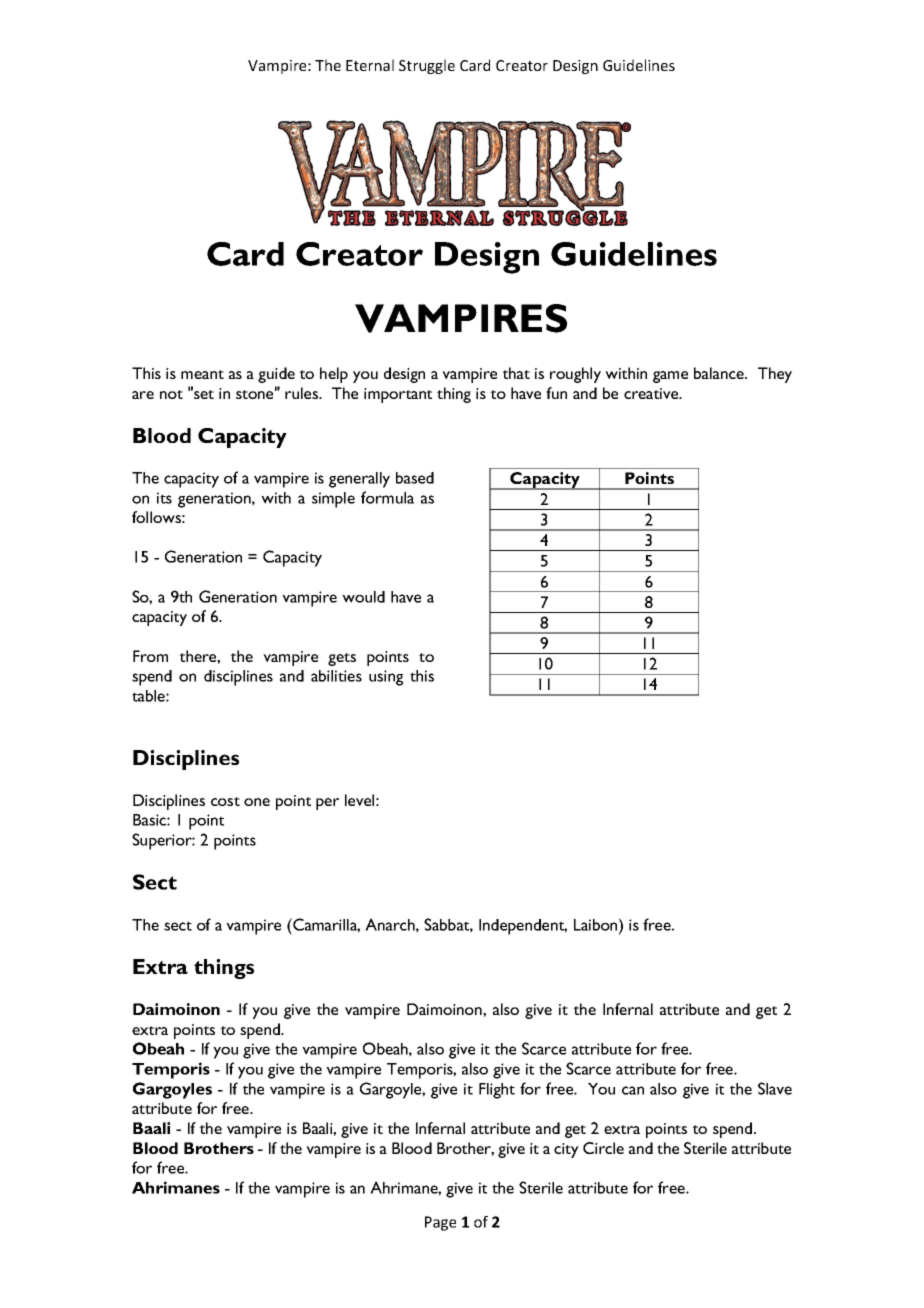 This image has width=924, height=1308. I want to click on balance, so click(720, 373).
